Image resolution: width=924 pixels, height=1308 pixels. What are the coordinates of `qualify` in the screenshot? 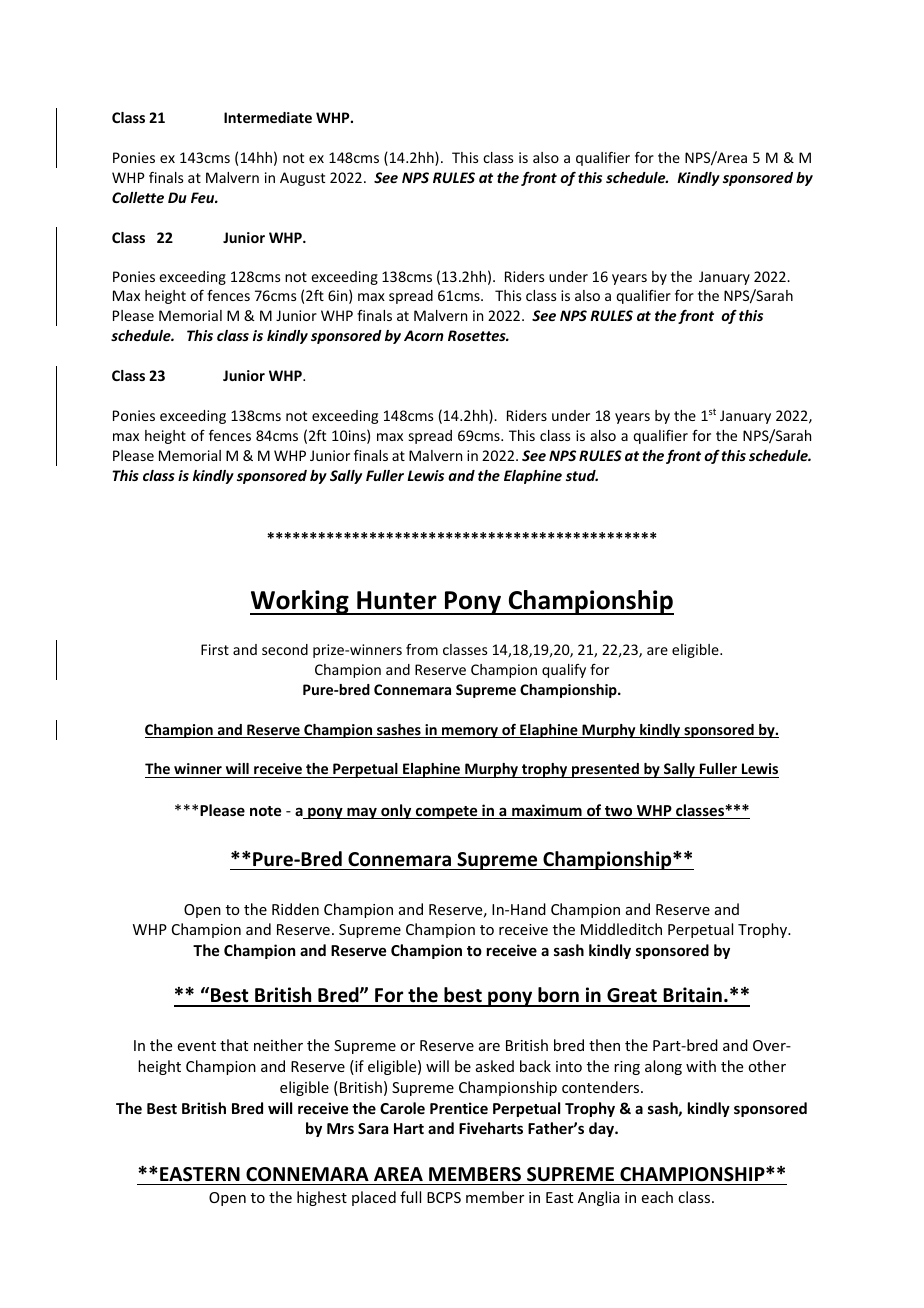 It's located at (564, 671).
